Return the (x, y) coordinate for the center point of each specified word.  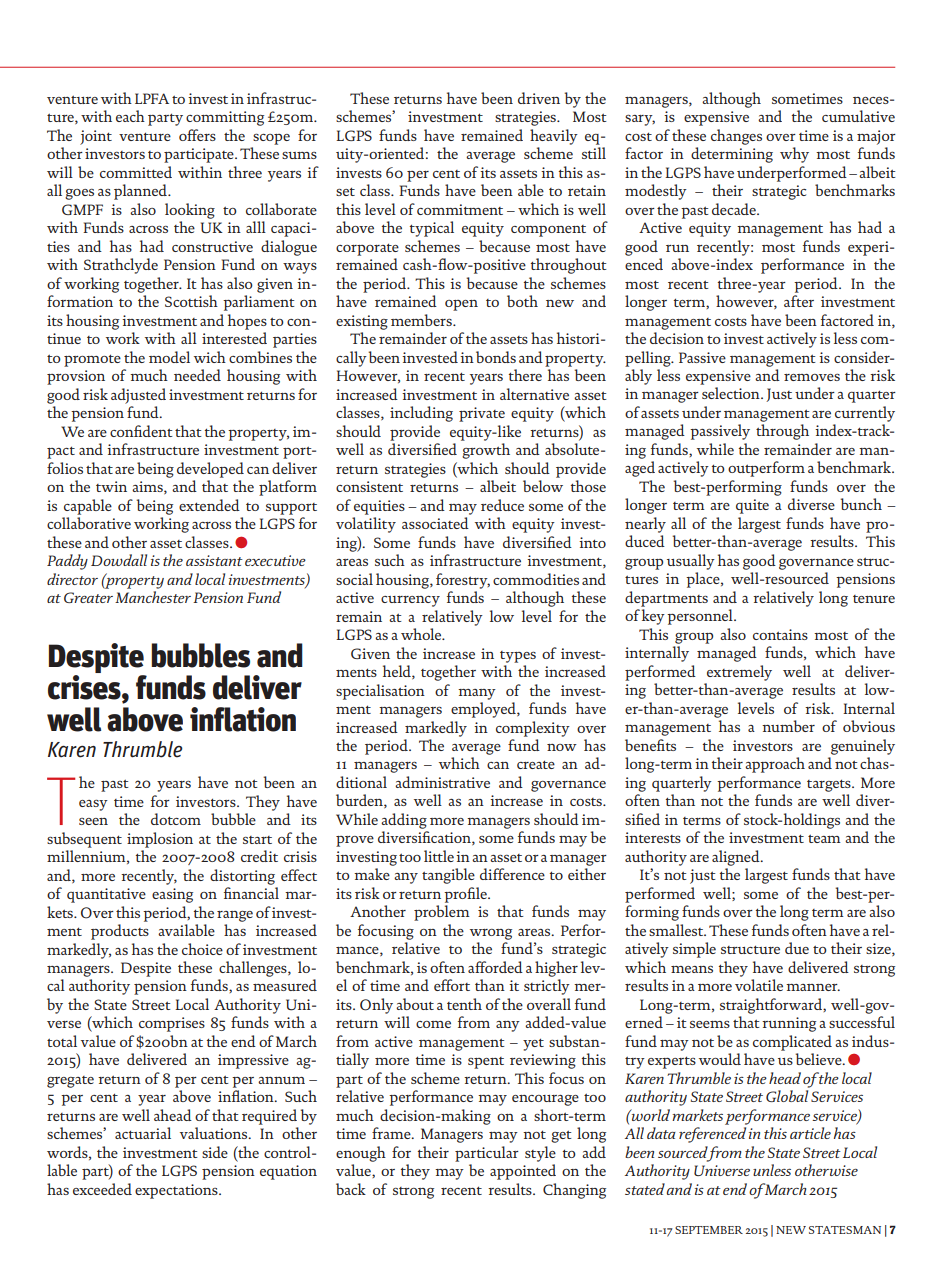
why (794, 155)
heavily (554, 137)
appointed (523, 1172)
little (439, 856)
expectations (177, 1191)
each (130, 116)
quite (752, 506)
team (824, 838)
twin (111, 486)
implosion (160, 840)
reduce (502, 505)
